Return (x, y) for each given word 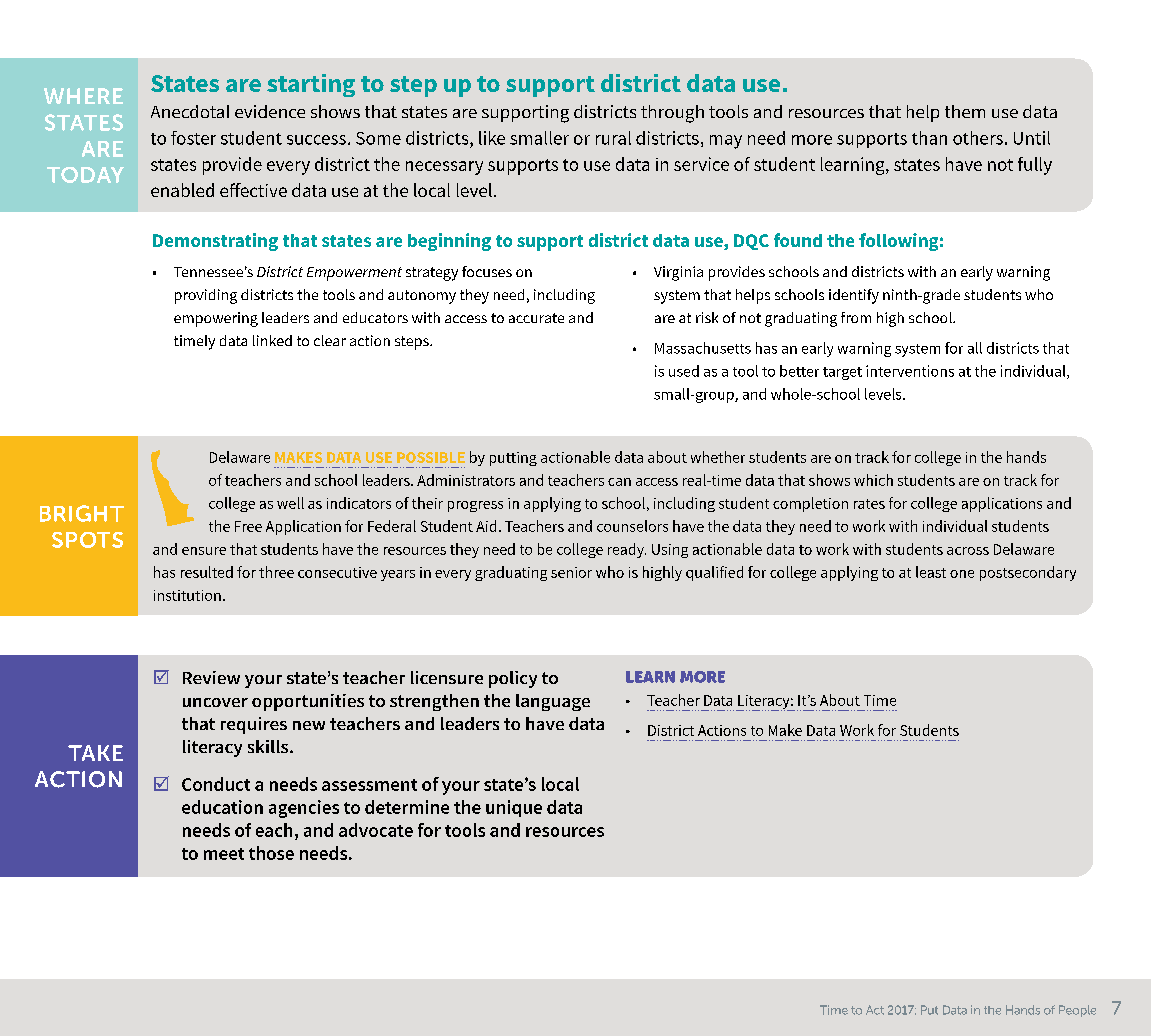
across (968, 551)
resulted (207, 572)
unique (514, 808)
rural (613, 138)
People (1077, 1011)
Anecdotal (190, 111)
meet (224, 854)
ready (627, 550)
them (965, 111)
